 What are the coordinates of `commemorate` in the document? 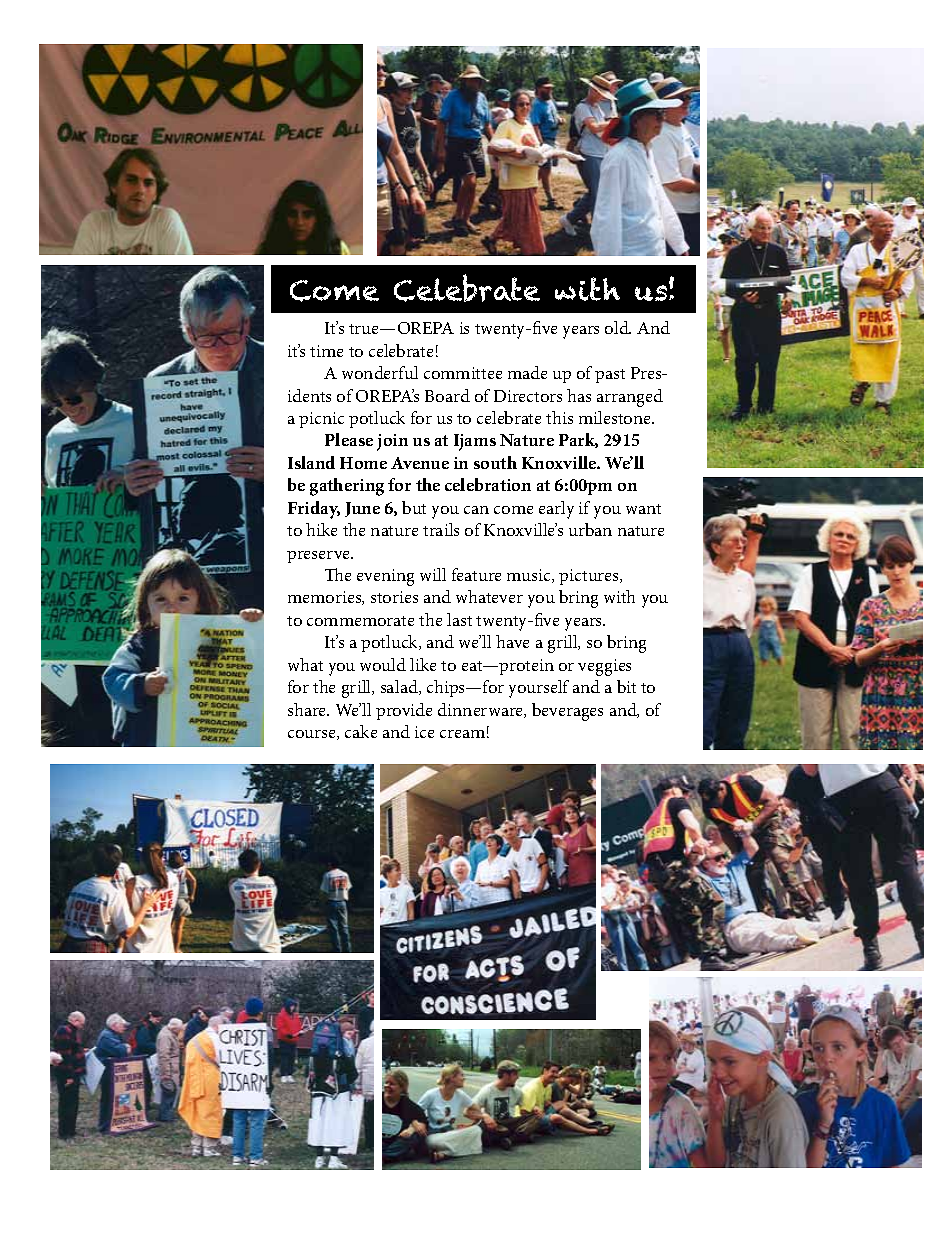 It's located at (360, 621).
